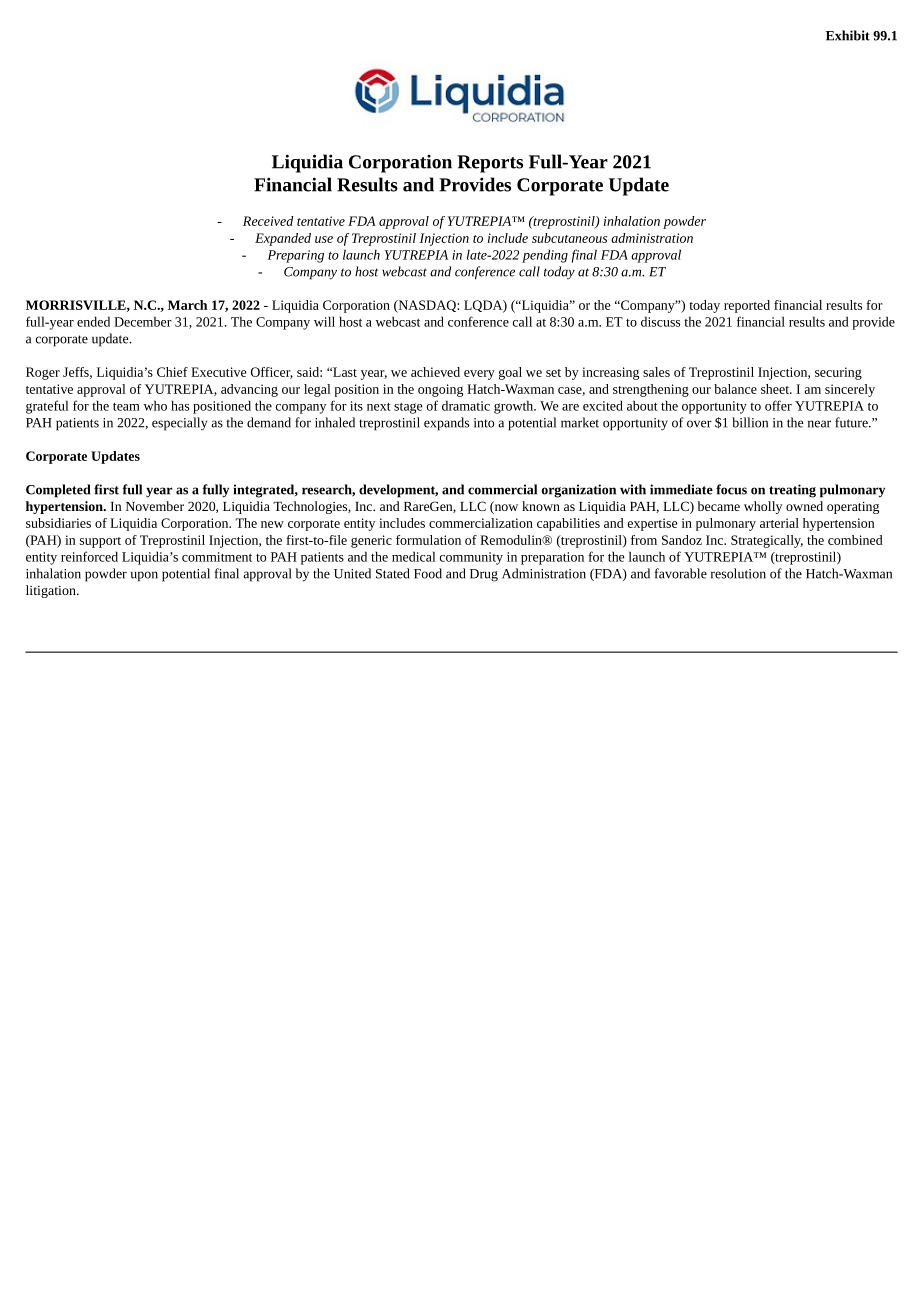  What do you see at coordinates (446, 424) in the document?
I see `expands` at bounding box center [446, 424].
